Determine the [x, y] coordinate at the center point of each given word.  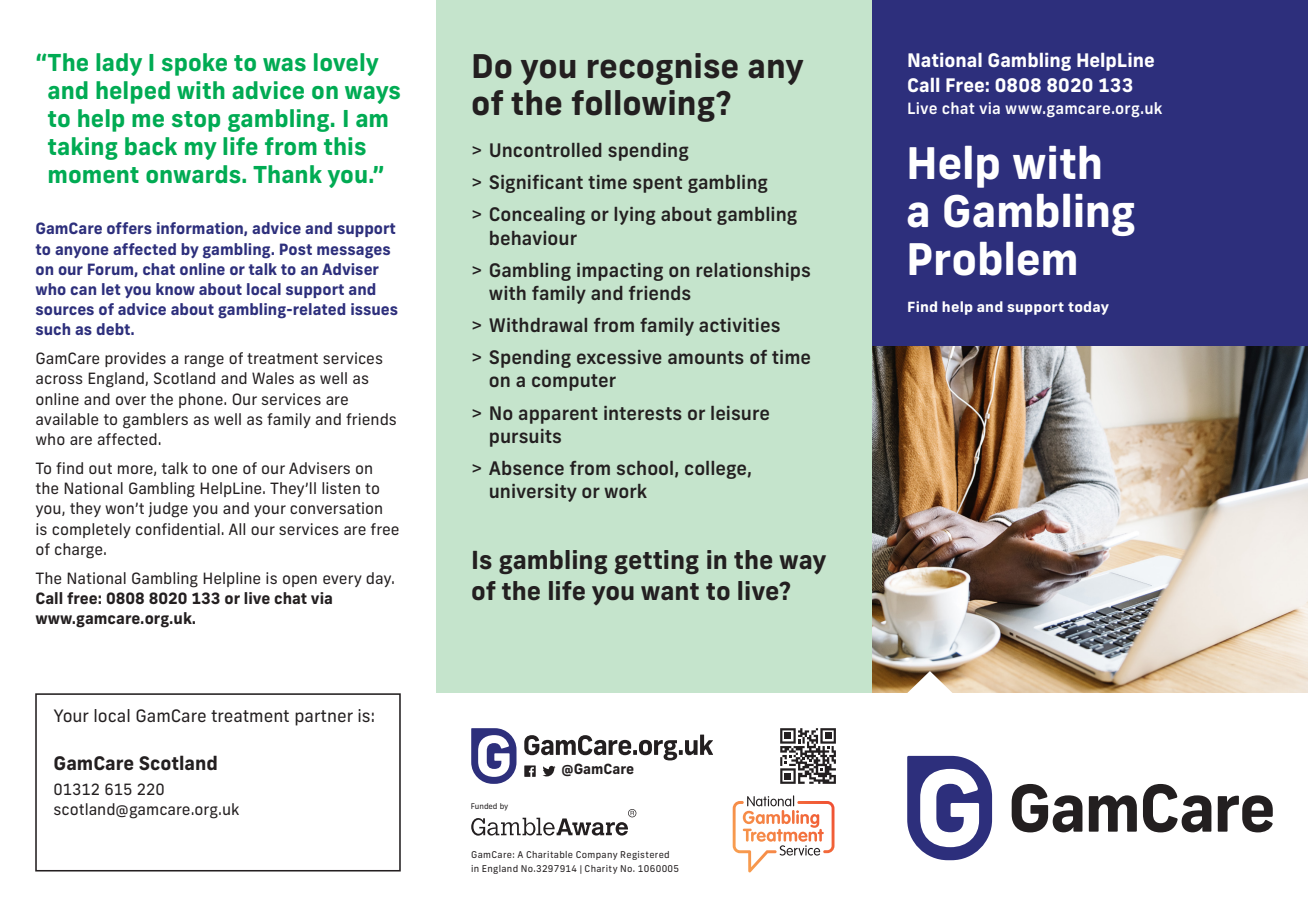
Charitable [549, 854]
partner [324, 718]
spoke [194, 64]
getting [657, 562]
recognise [663, 69]
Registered [645, 855]
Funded [484, 806]
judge [168, 510]
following [644, 106]
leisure [740, 413]
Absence [526, 468]
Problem [992, 258]
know [175, 289]
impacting [620, 272]
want [670, 591]
